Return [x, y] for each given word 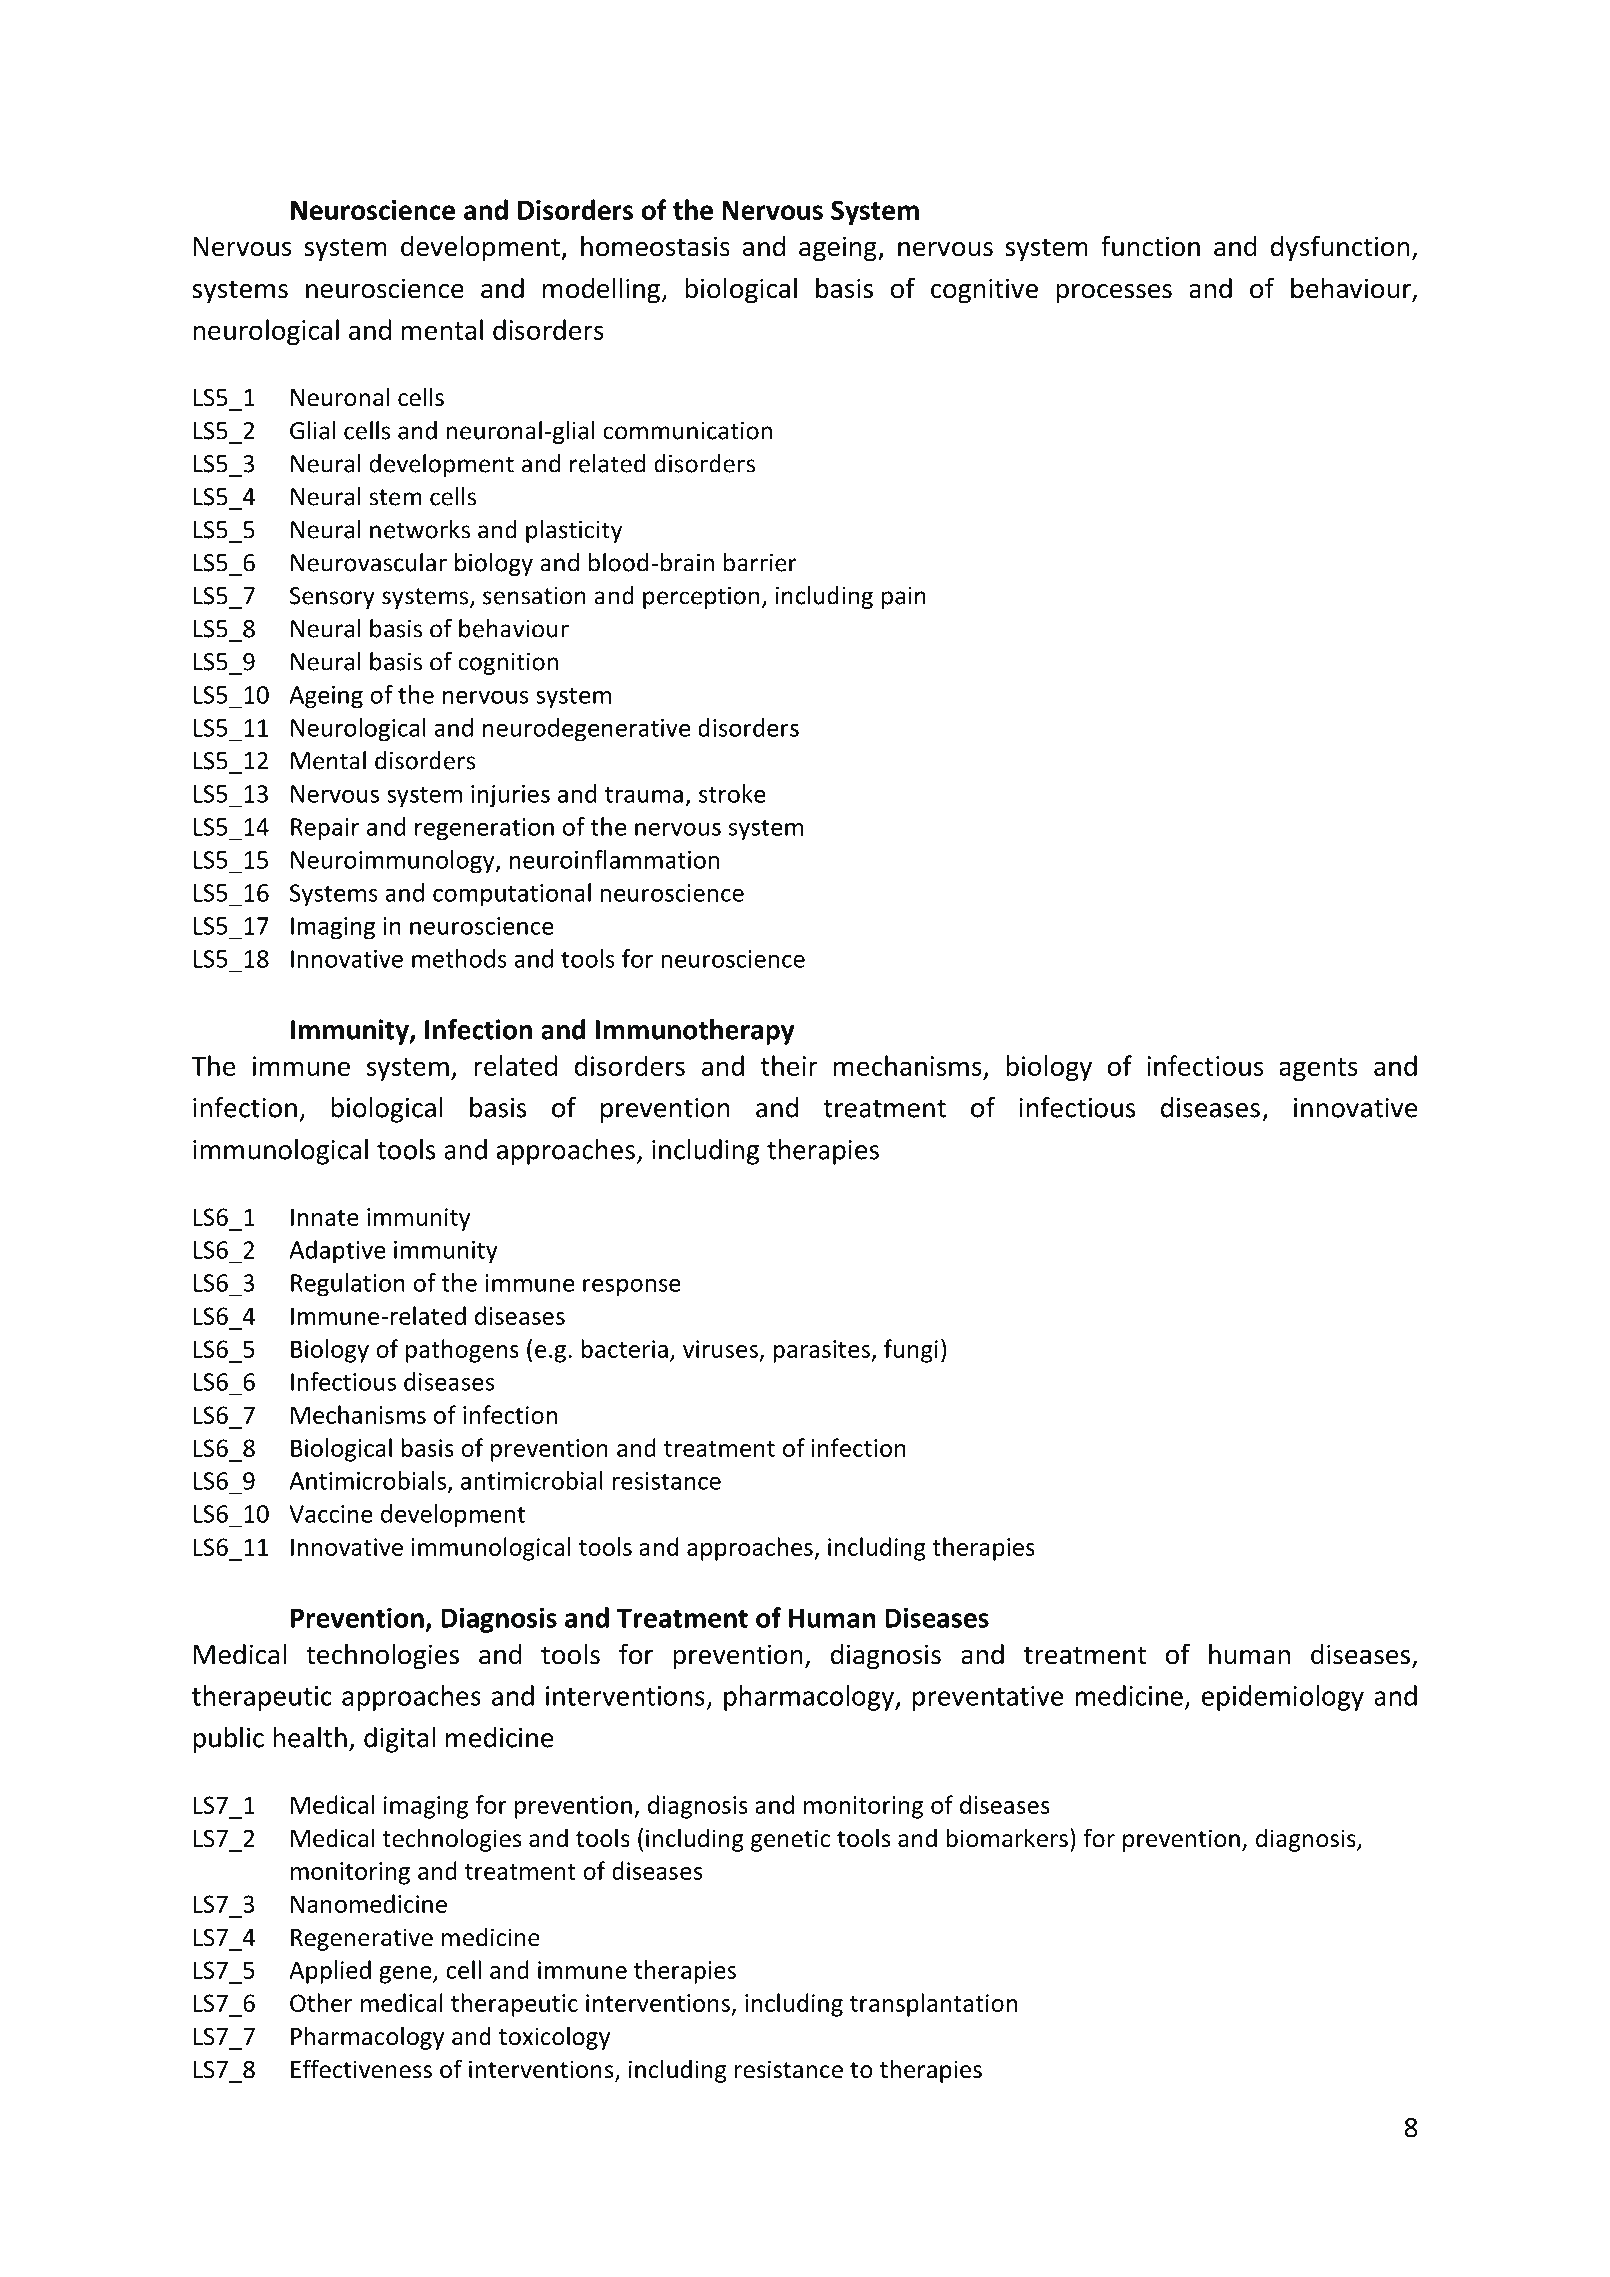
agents [1318, 1069]
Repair [325, 829]
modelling [601, 290]
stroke [732, 793]
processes [1114, 294]
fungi [911, 1351]
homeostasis [655, 246]
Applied [330, 1972]
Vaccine [331, 1514]
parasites [822, 1351]
